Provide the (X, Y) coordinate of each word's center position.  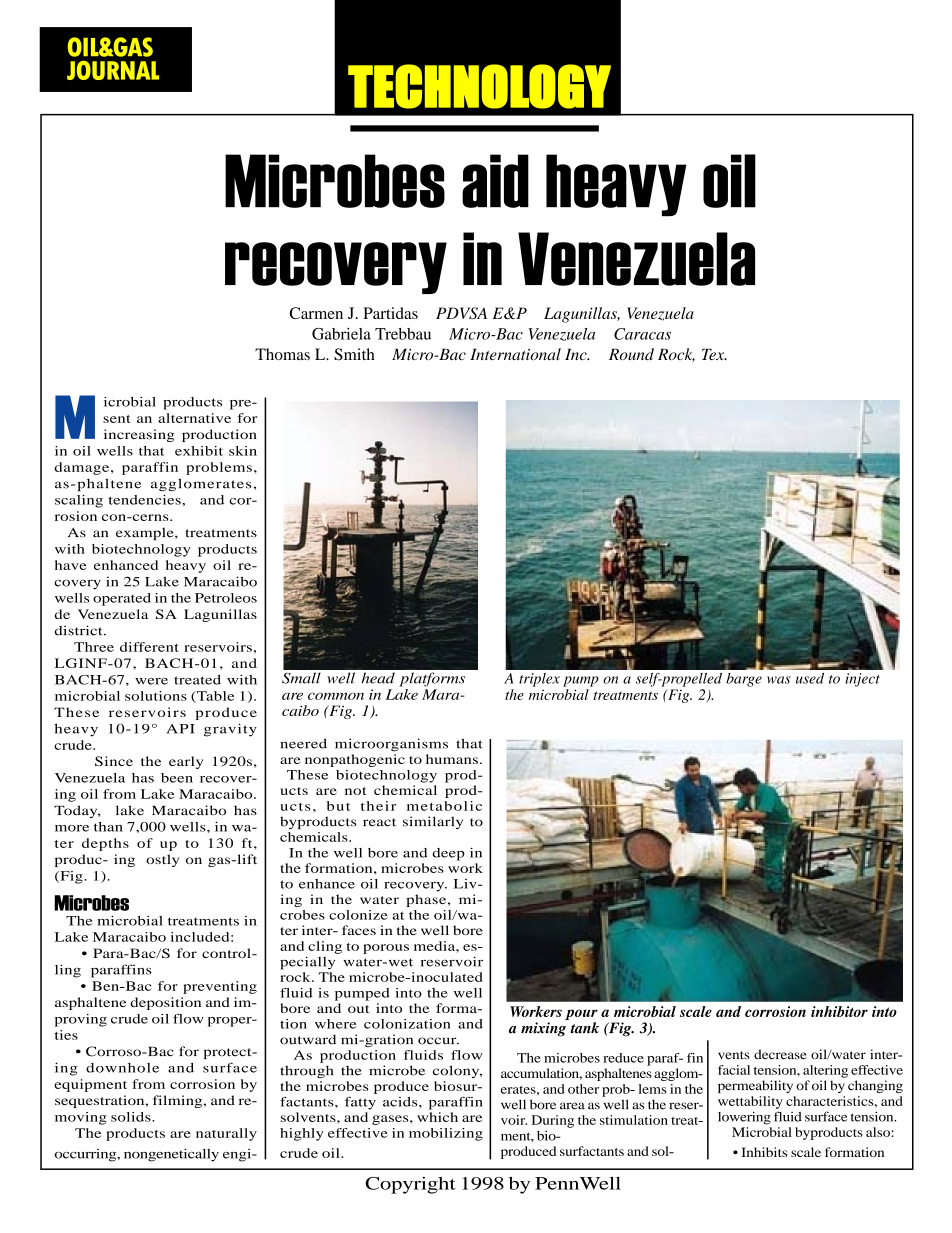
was (779, 680)
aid (495, 181)
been (177, 778)
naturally (226, 1134)
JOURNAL (113, 70)
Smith (354, 354)
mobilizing (446, 1134)
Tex (714, 354)
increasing (139, 435)
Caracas (642, 334)
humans (452, 759)
